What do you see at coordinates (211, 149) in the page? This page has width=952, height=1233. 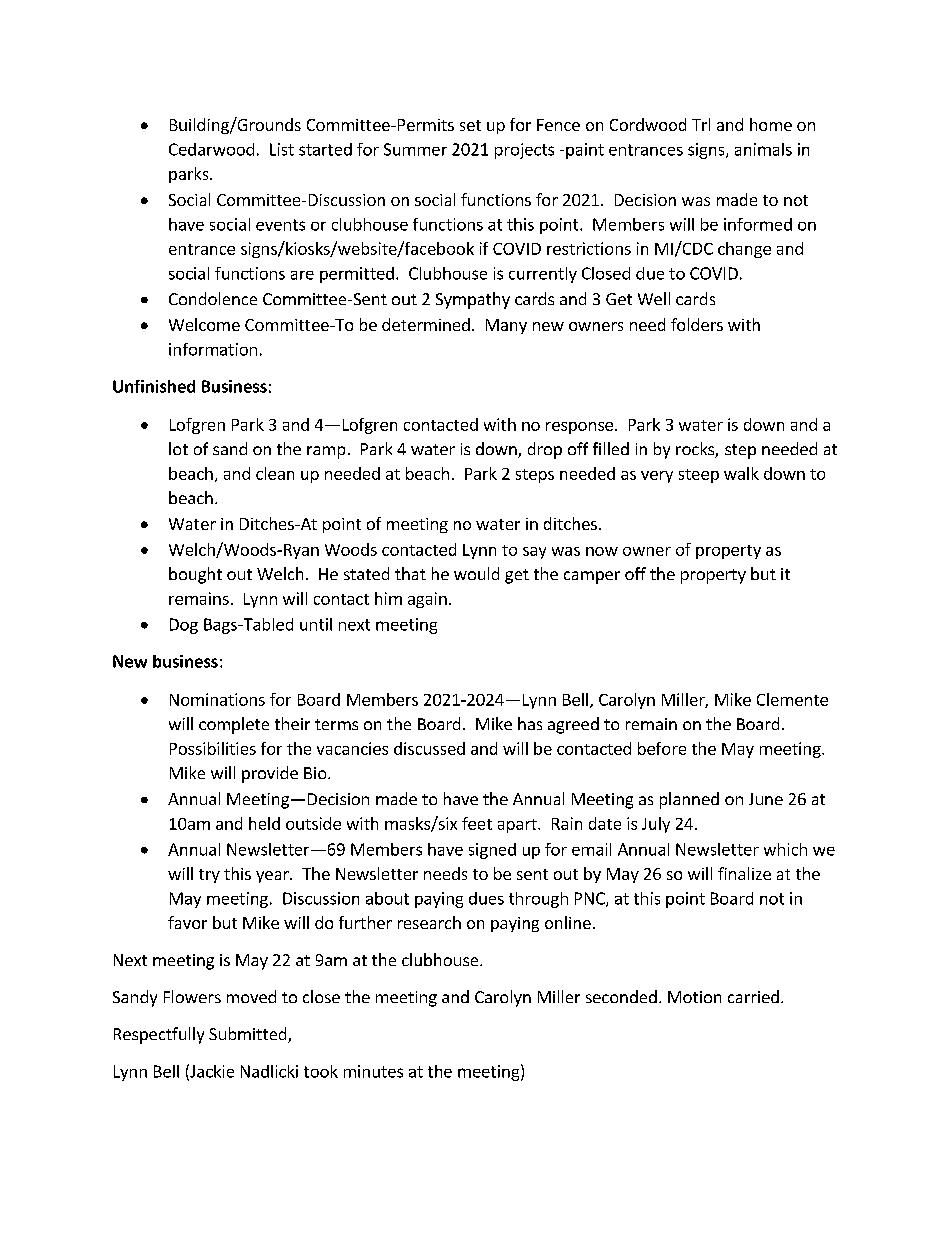 I see `Cedarwood` at bounding box center [211, 149].
